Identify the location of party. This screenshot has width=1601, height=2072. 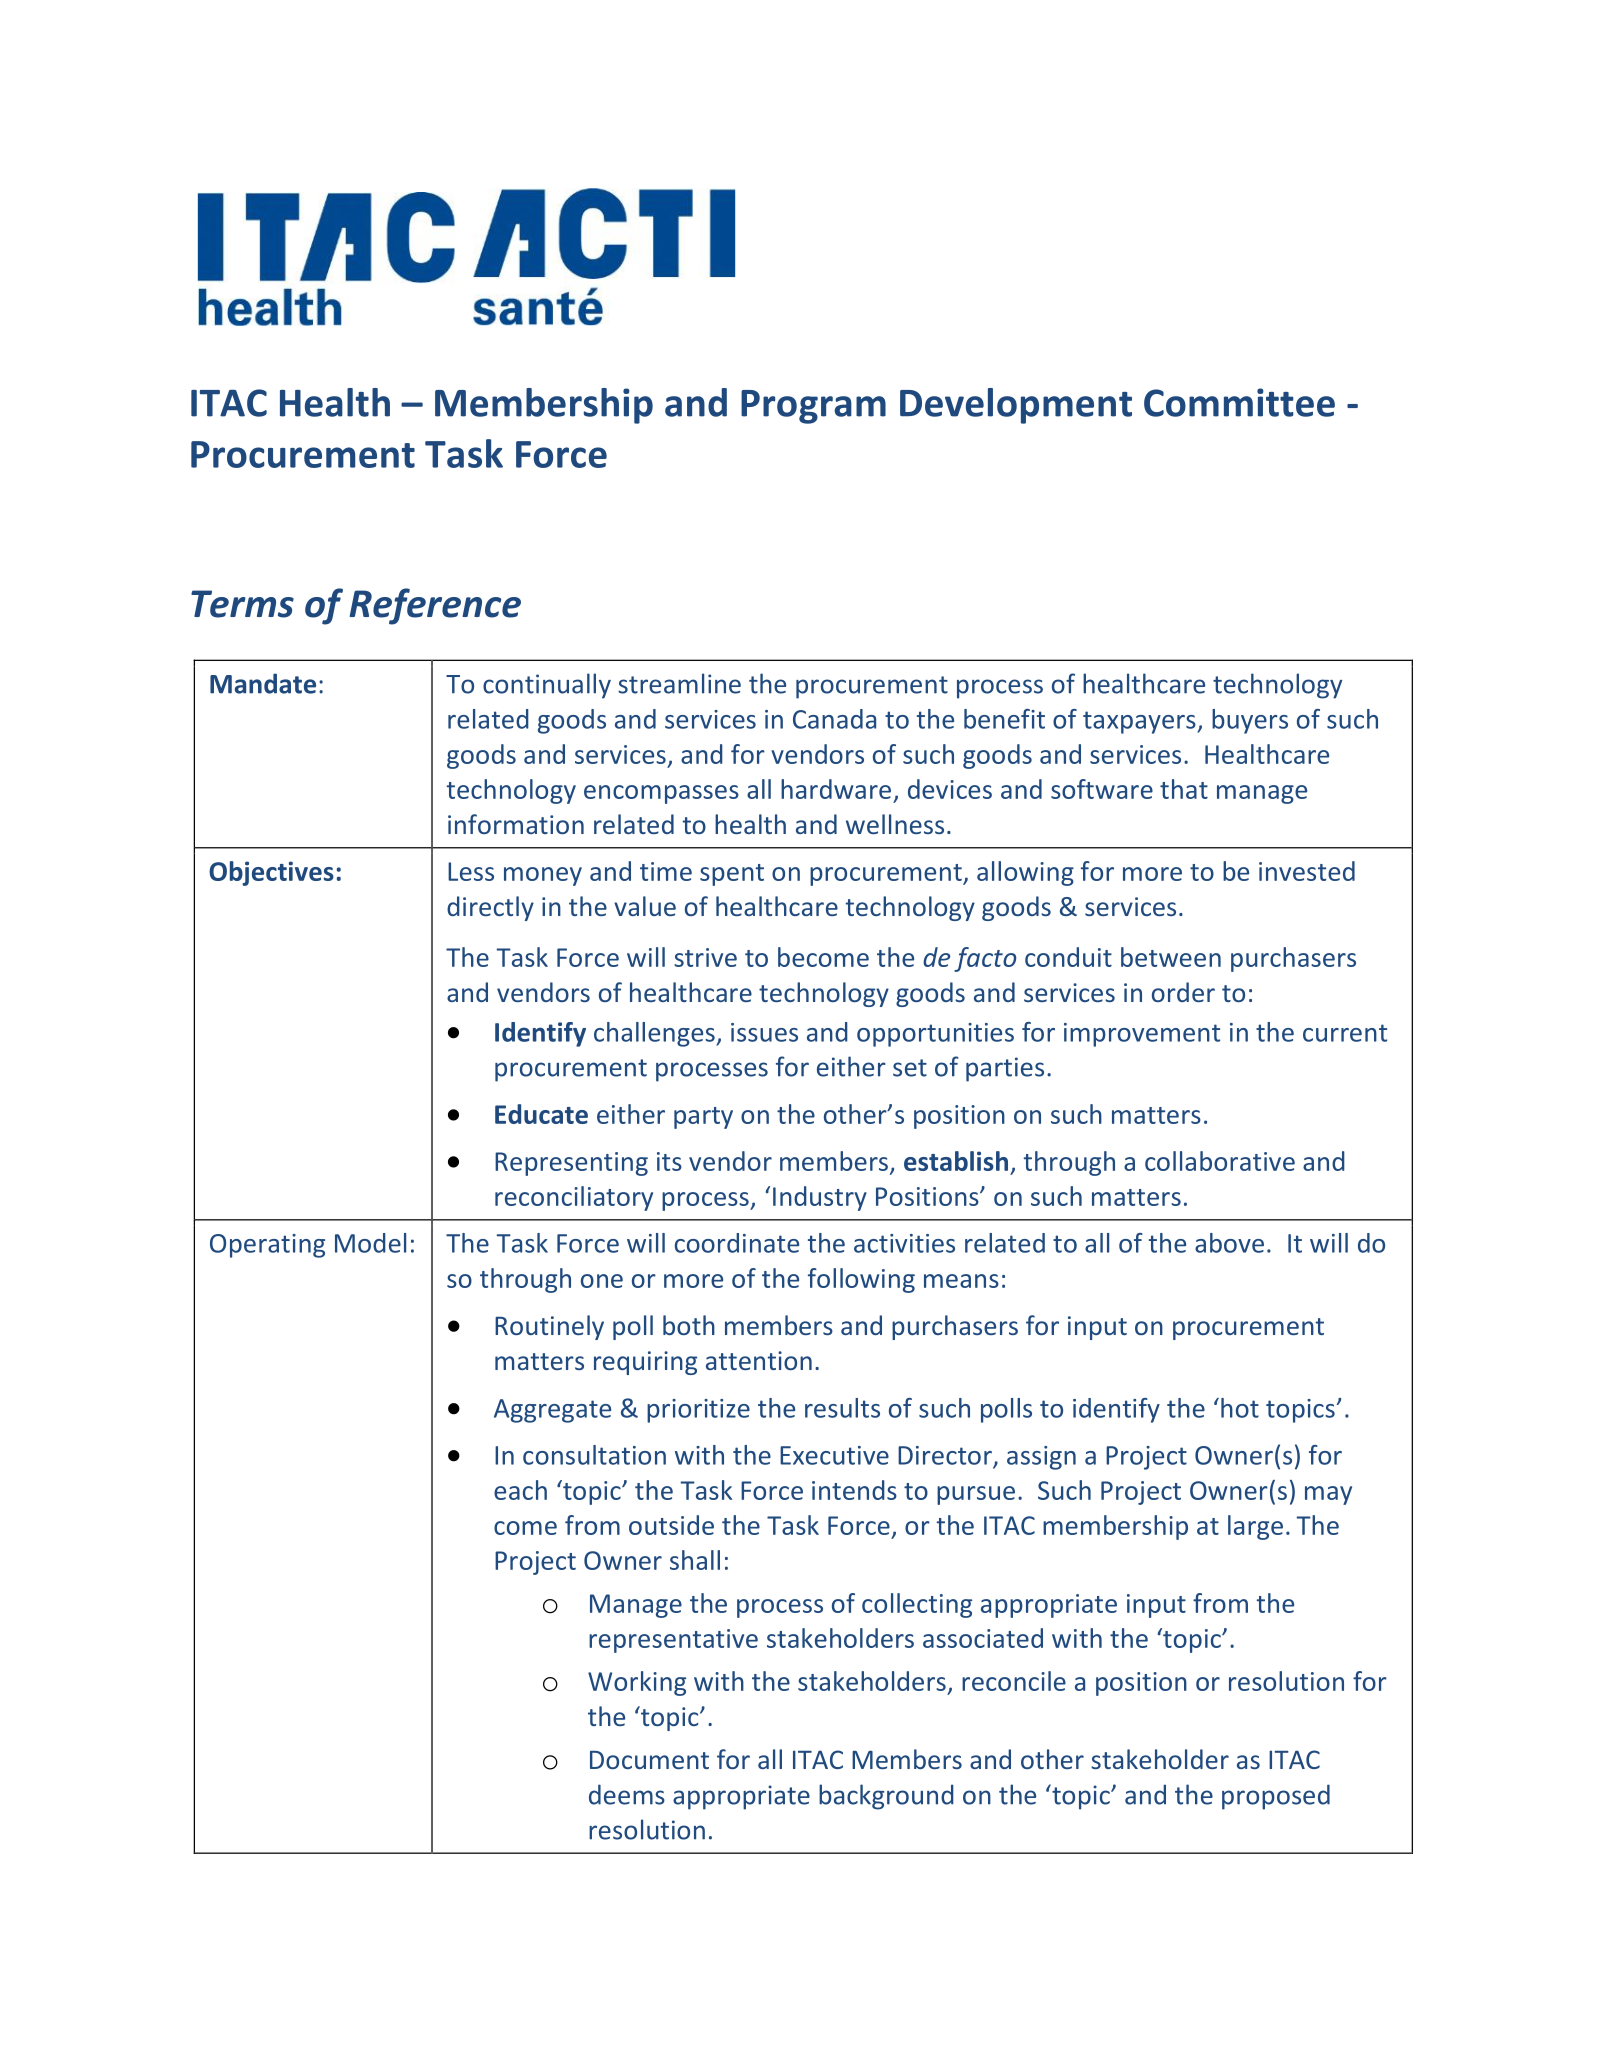
(703, 1118).
